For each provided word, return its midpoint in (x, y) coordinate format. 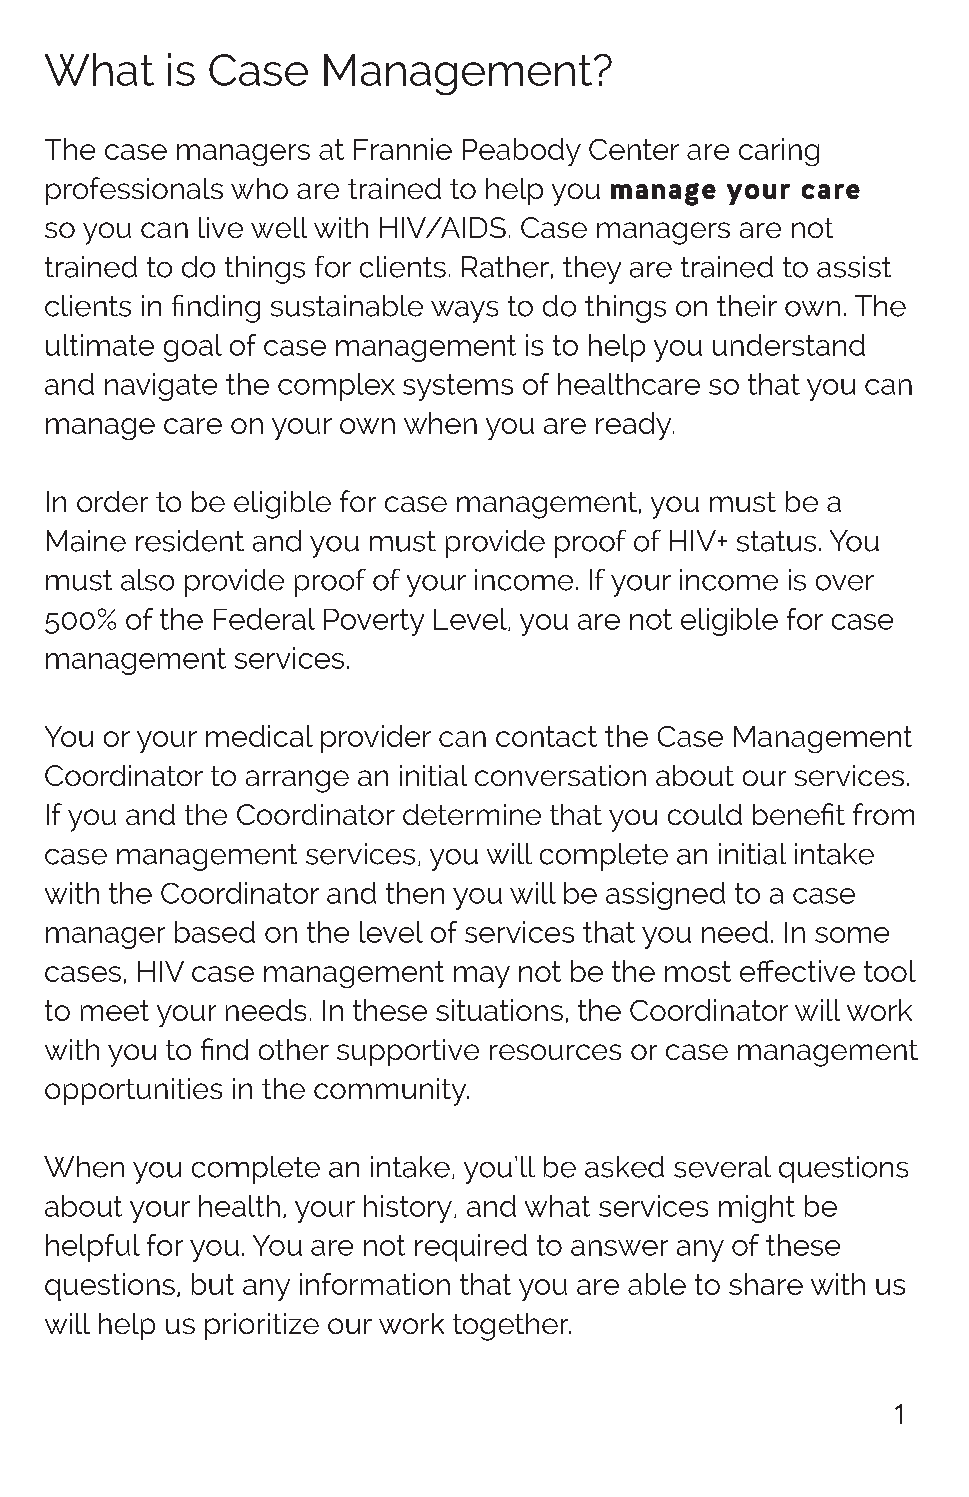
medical (259, 736)
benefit (799, 814)
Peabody (522, 152)
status (776, 541)
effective (797, 971)
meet (115, 1010)
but (213, 1284)
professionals (134, 191)
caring (779, 152)
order (112, 501)
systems (458, 387)
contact (546, 736)
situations (499, 1010)
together (512, 1327)
